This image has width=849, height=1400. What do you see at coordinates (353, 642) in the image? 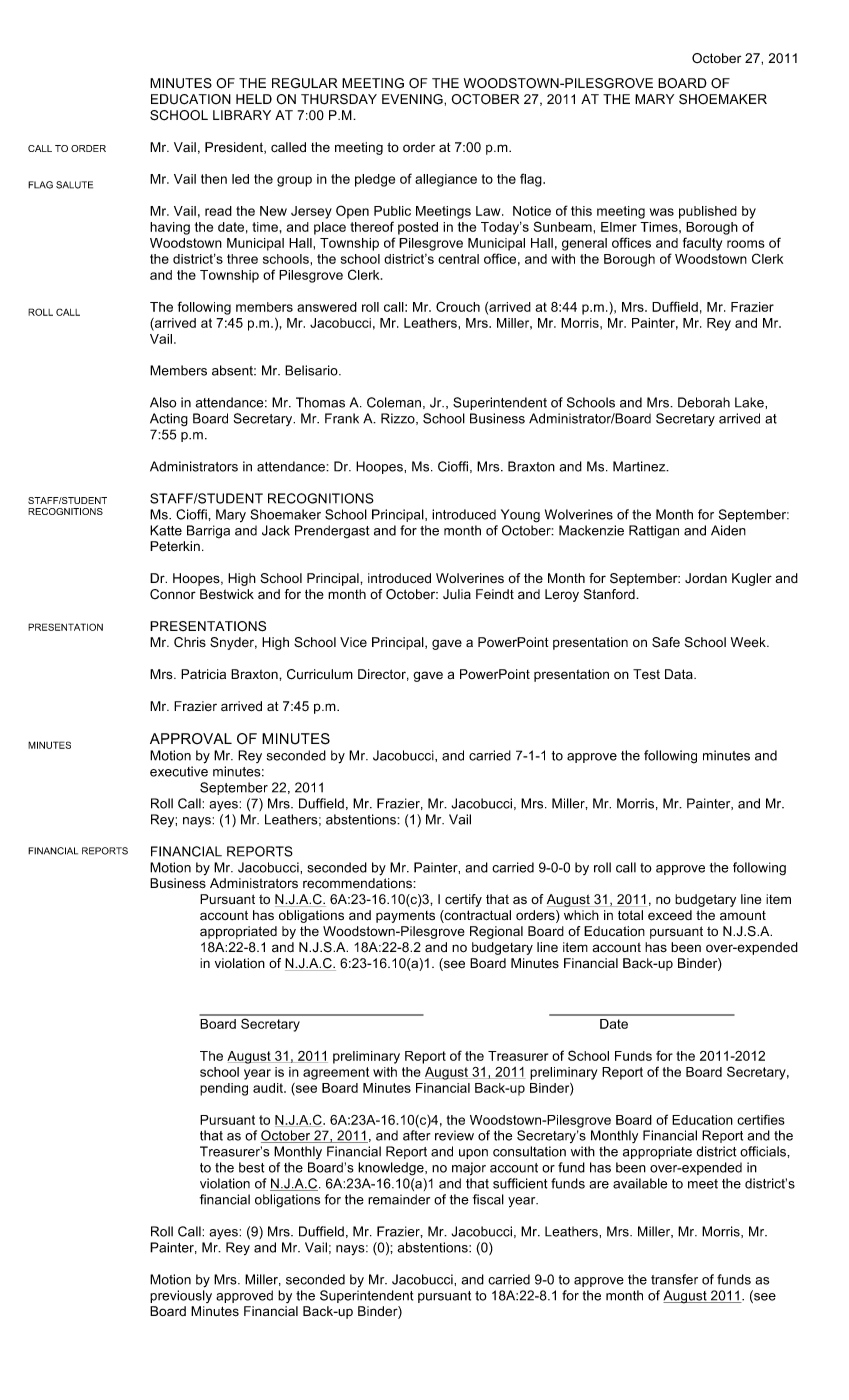
I see `Vice` at bounding box center [353, 642].
